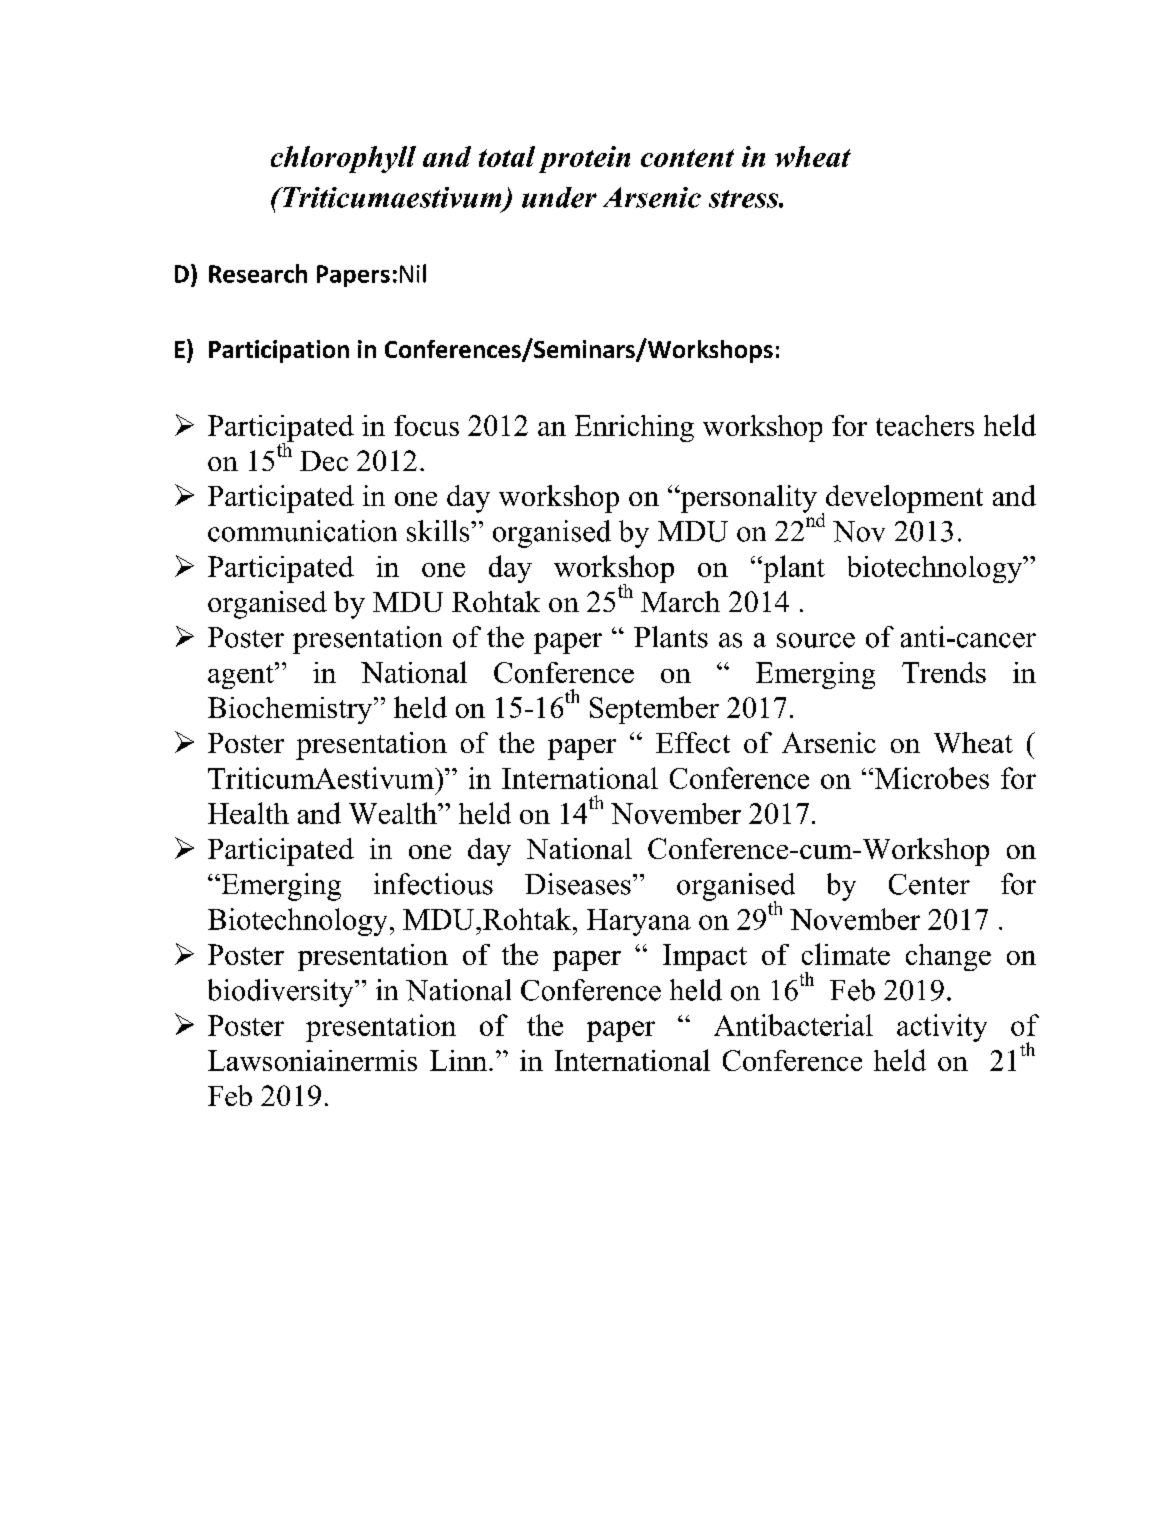 This screenshot has height=1519, width=1174. I want to click on protein, so click(584, 159).
